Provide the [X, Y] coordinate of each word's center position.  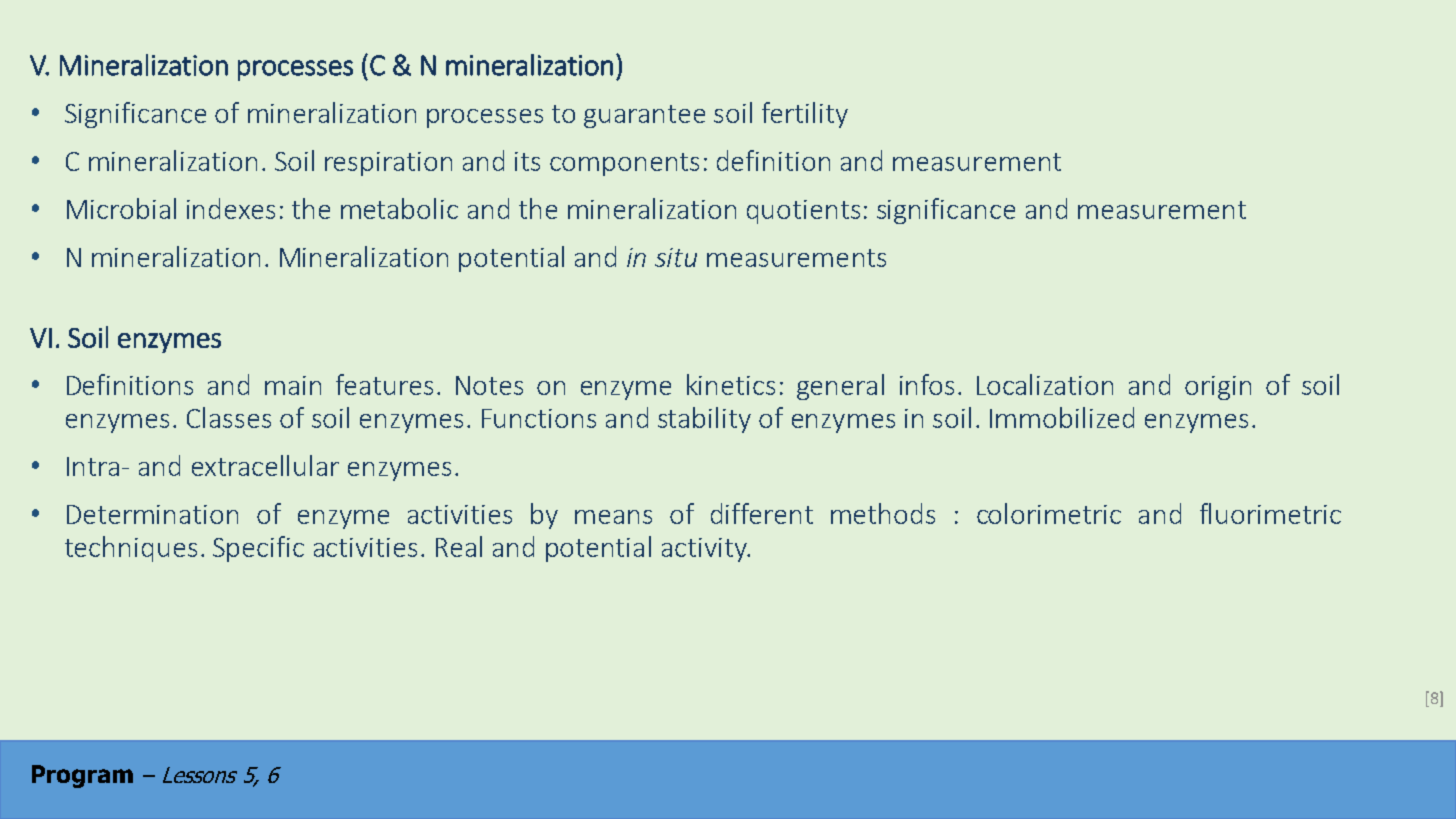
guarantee [644, 116]
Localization [1045, 384]
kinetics [731, 384]
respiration [388, 164]
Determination [152, 514]
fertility [805, 115]
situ [676, 257]
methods [883, 513]
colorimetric [1049, 513]
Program [82, 776]
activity [705, 550]
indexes [231, 208]
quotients [803, 212]
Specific [258, 549]
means [613, 517]
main [293, 385]
